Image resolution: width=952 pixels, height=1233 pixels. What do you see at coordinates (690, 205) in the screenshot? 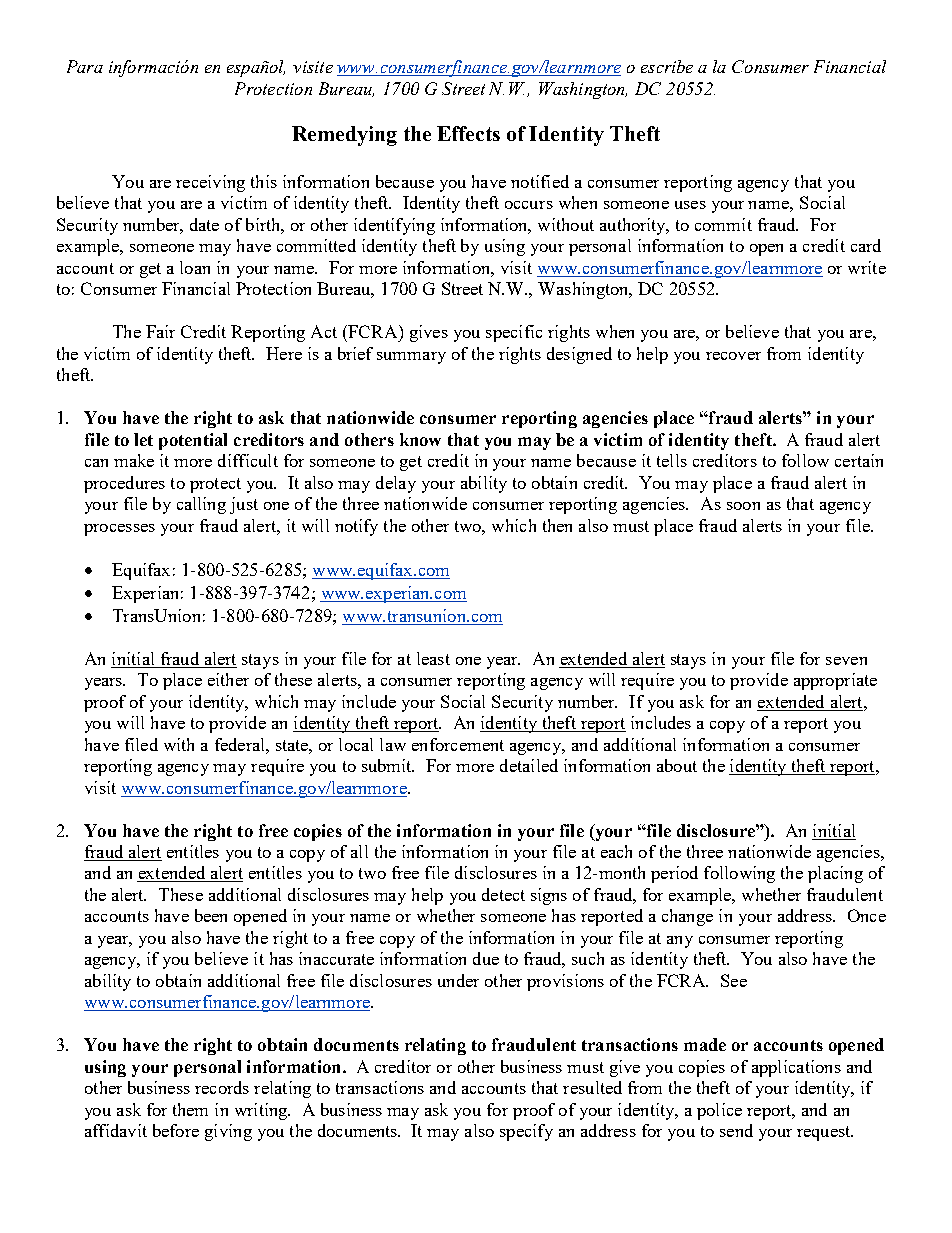
I see `uses` at bounding box center [690, 205].
